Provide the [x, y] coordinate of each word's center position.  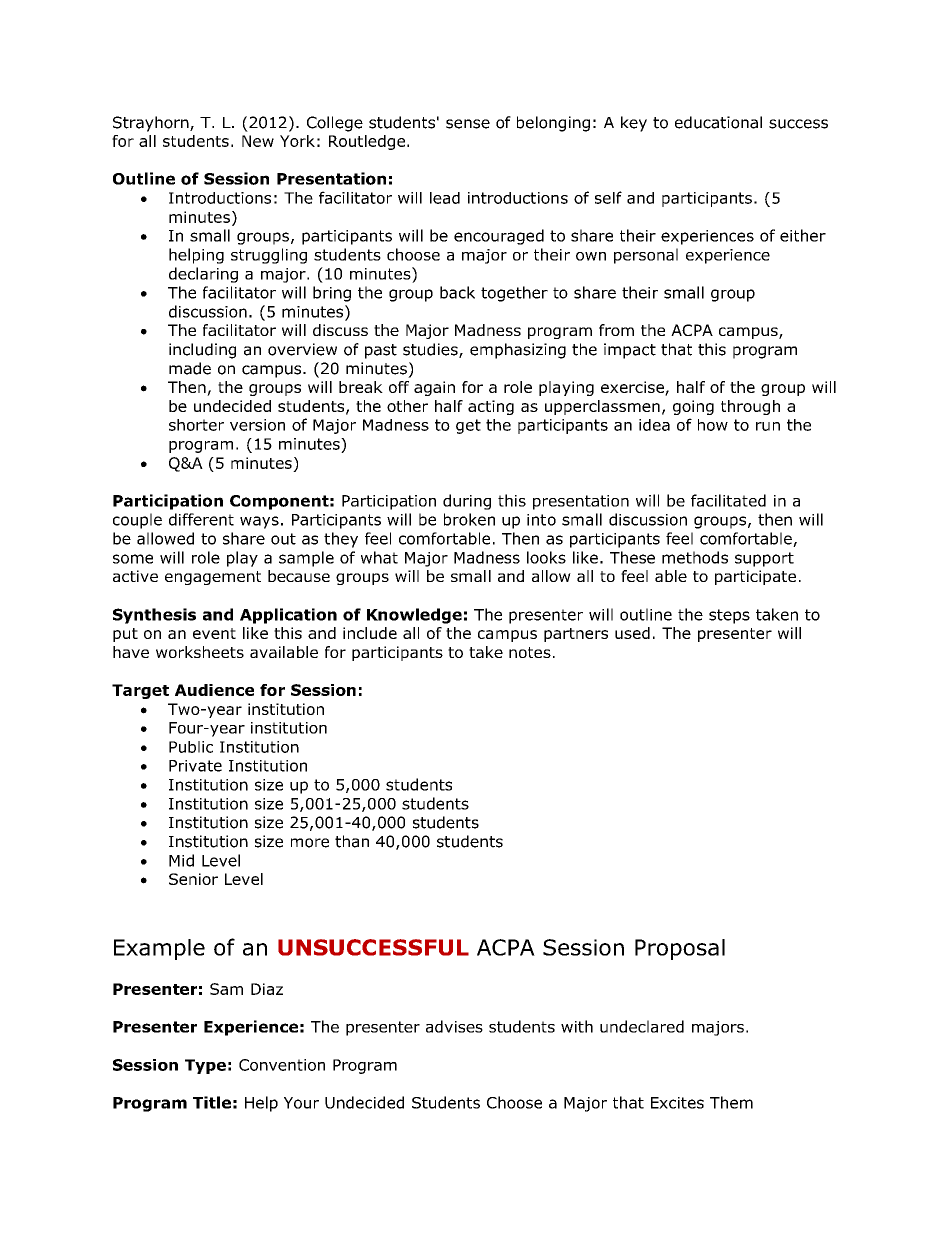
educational [718, 122]
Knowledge [414, 616]
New [258, 141]
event [214, 633]
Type [205, 1066]
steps [729, 616]
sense [468, 124]
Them [731, 1102]
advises [454, 1026]
